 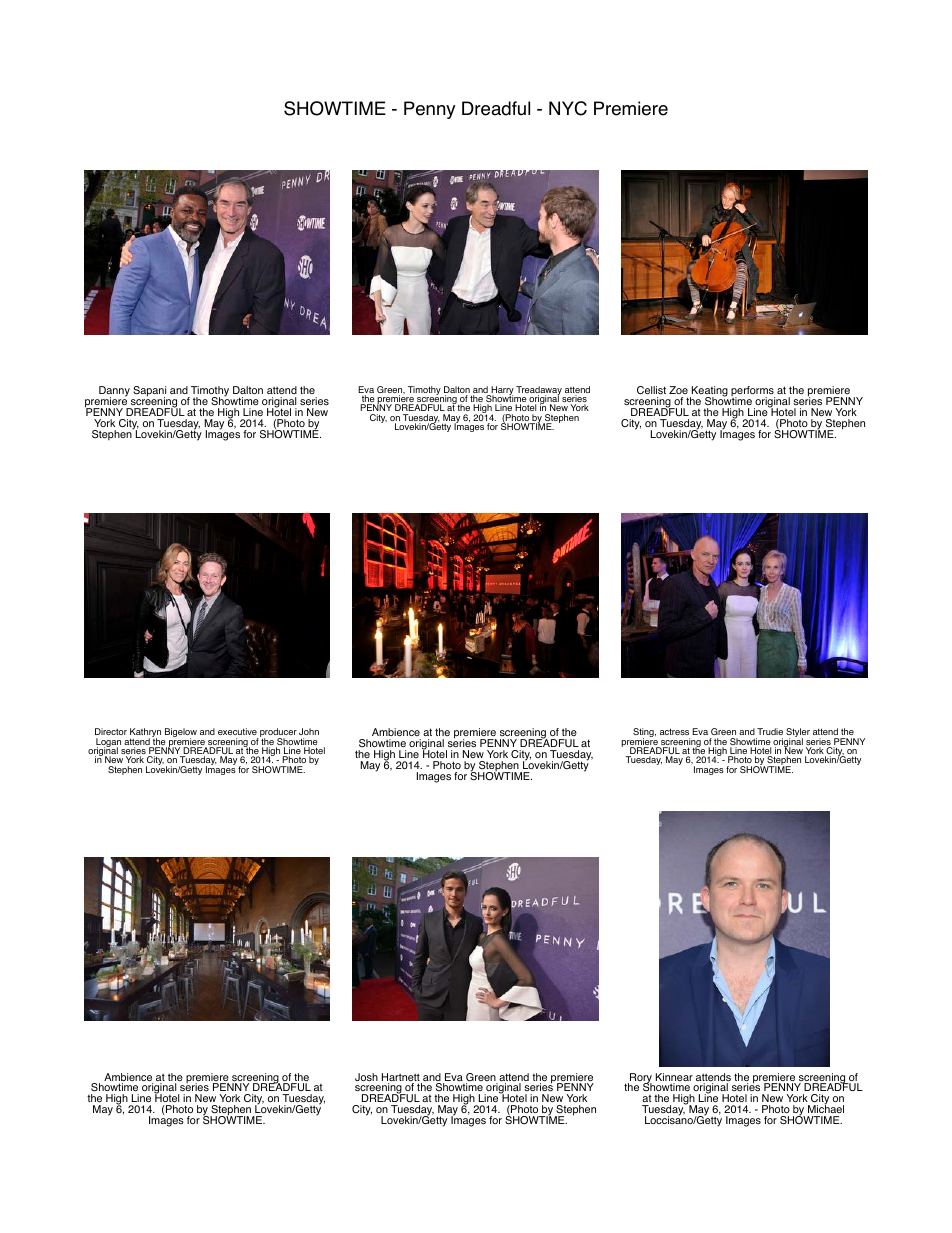 What do you see at coordinates (309, 731) in the image?
I see `John` at bounding box center [309, 731].
